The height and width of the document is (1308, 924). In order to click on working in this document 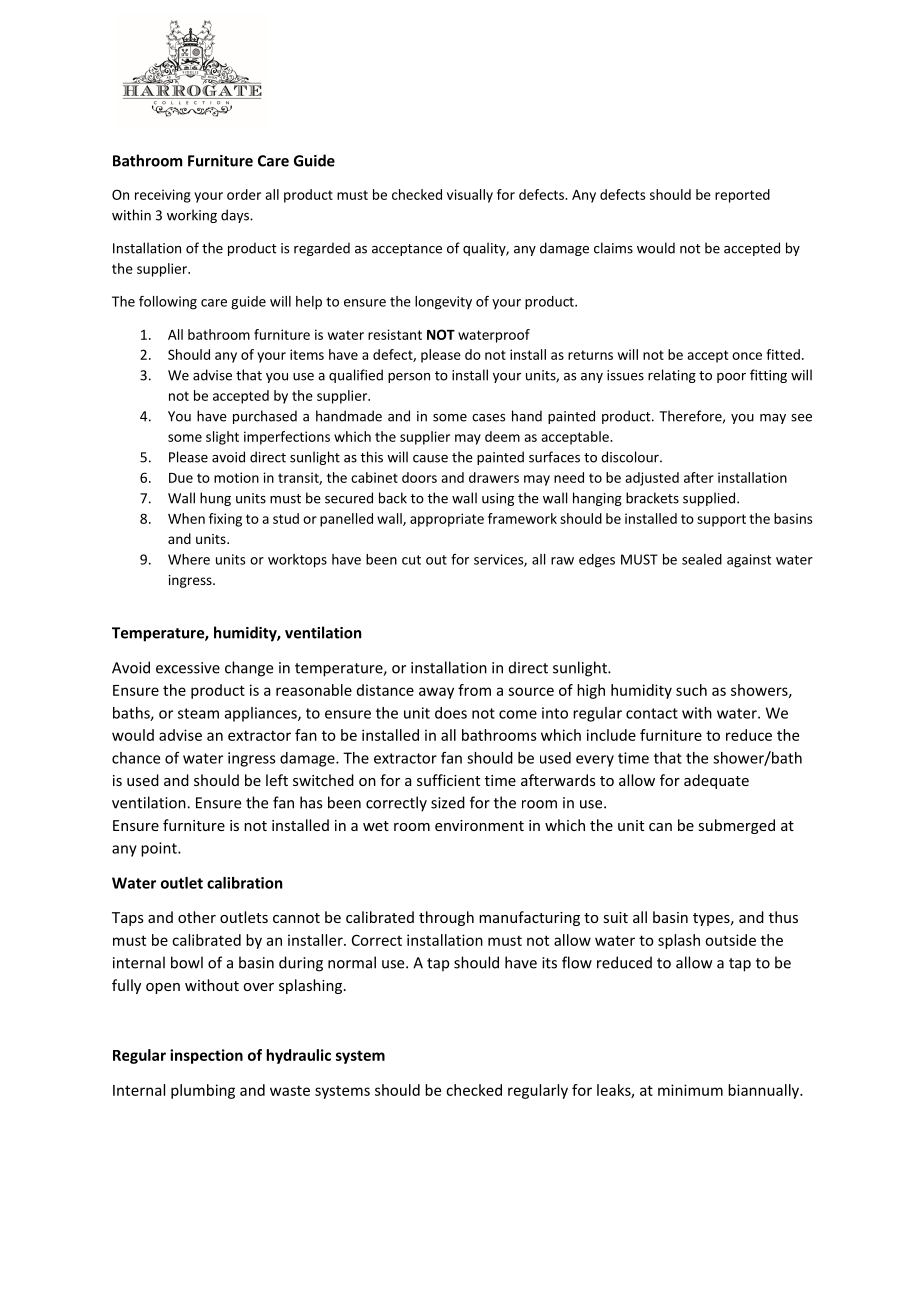, I will do `click(192, 216)`.
